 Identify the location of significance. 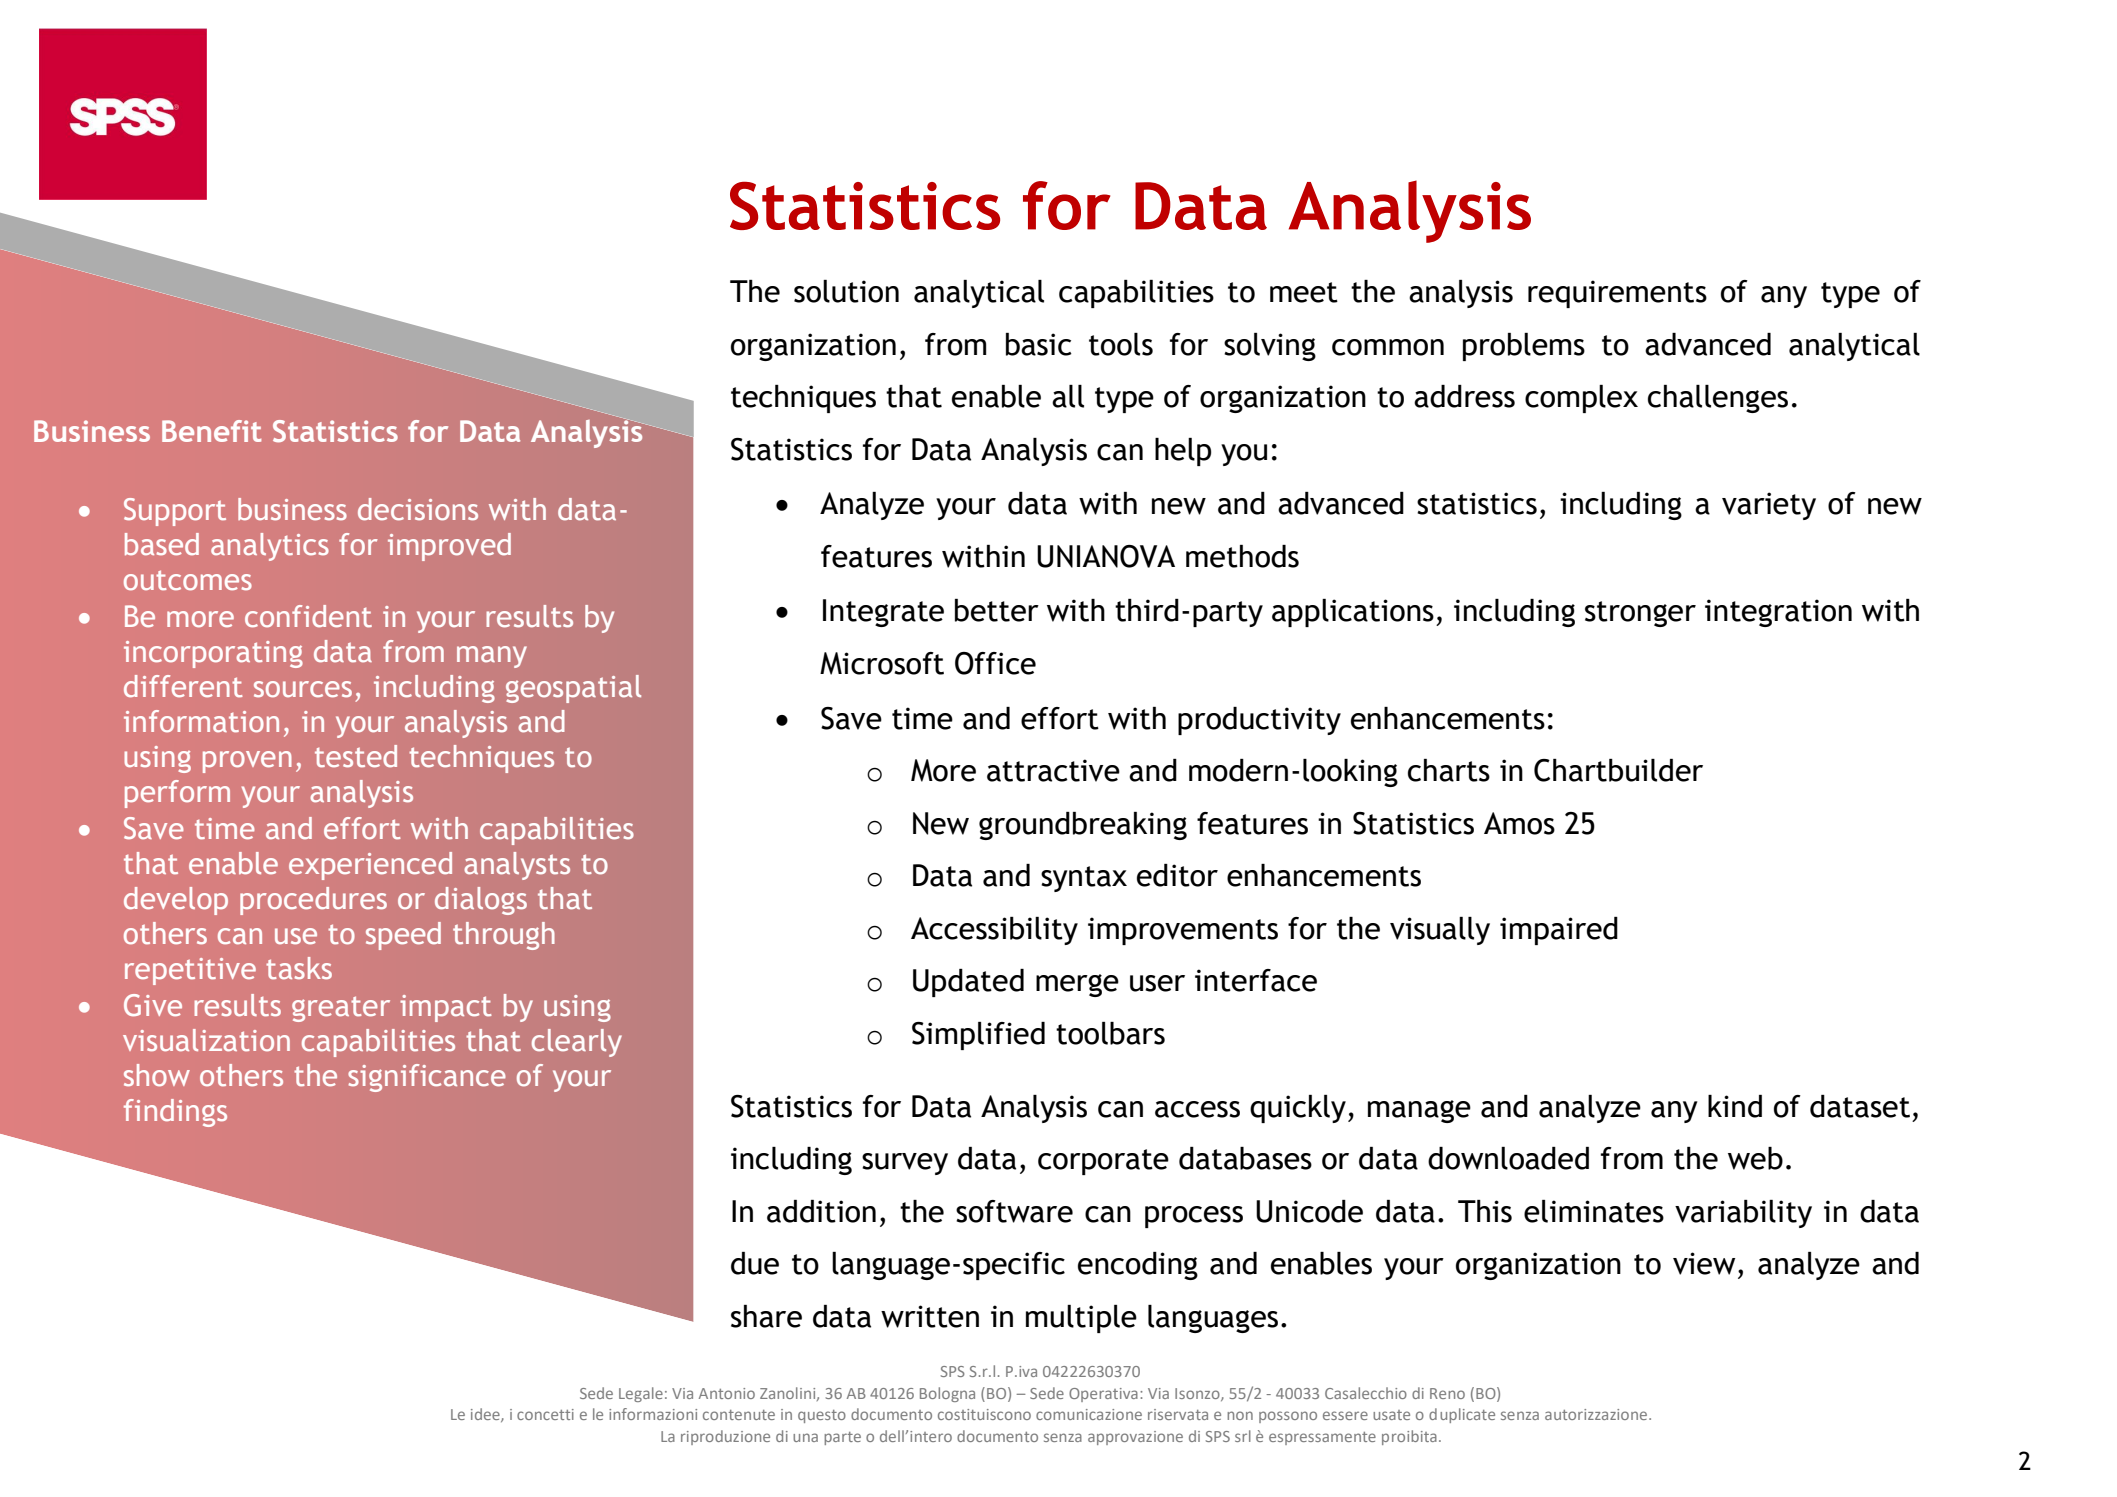
(427, 1078).
